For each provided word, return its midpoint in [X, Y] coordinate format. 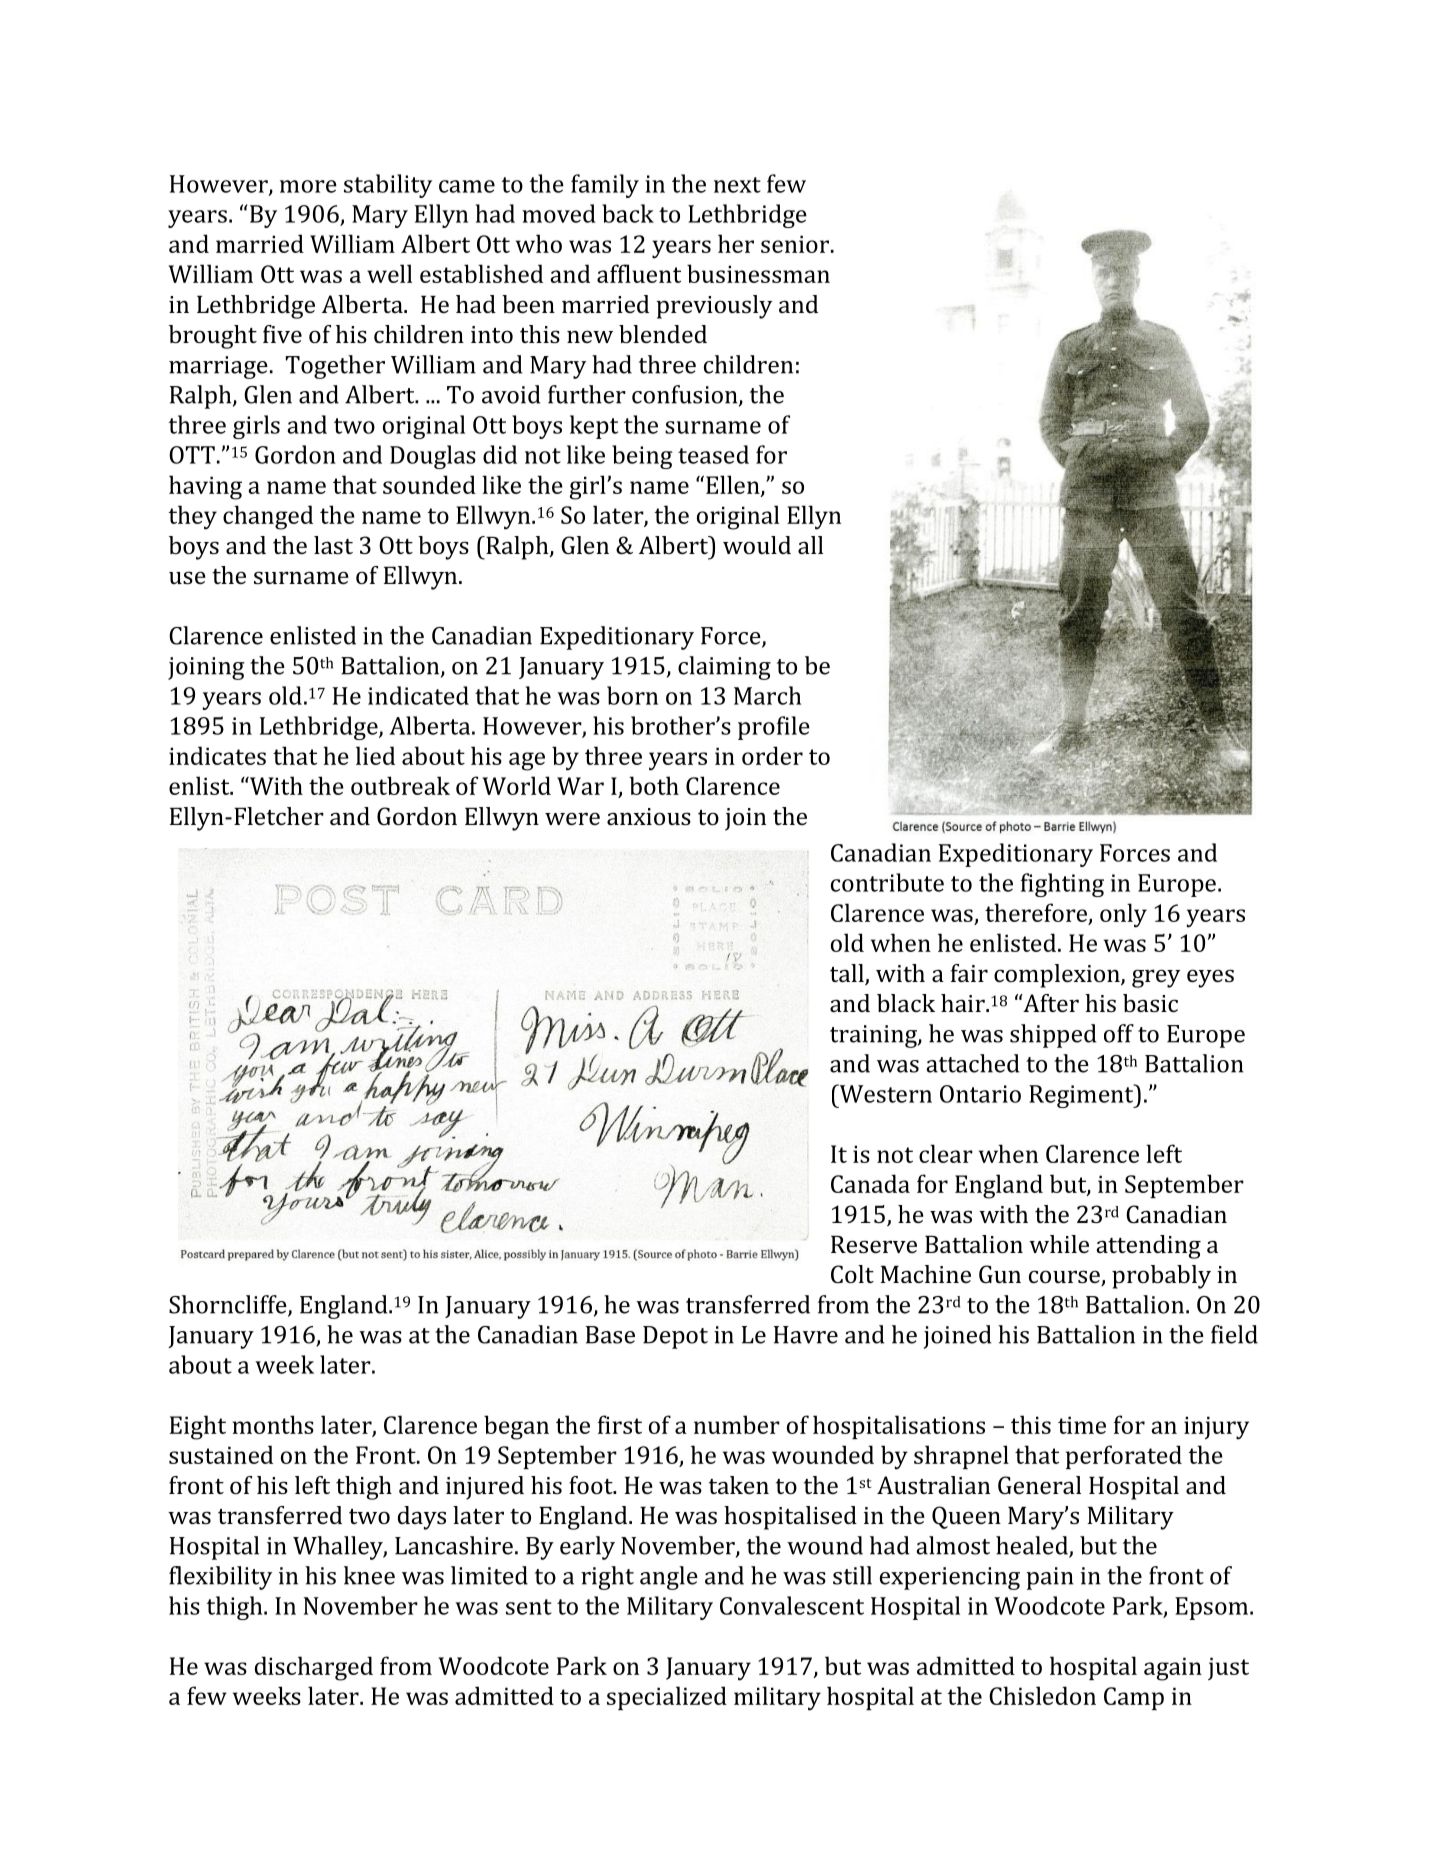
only [1123, 915]
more [308, 186]
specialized [667, 1698]
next [737, 185]
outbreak [400, 785]
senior [795, 244]
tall [848, 974]
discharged [314, 1668]
